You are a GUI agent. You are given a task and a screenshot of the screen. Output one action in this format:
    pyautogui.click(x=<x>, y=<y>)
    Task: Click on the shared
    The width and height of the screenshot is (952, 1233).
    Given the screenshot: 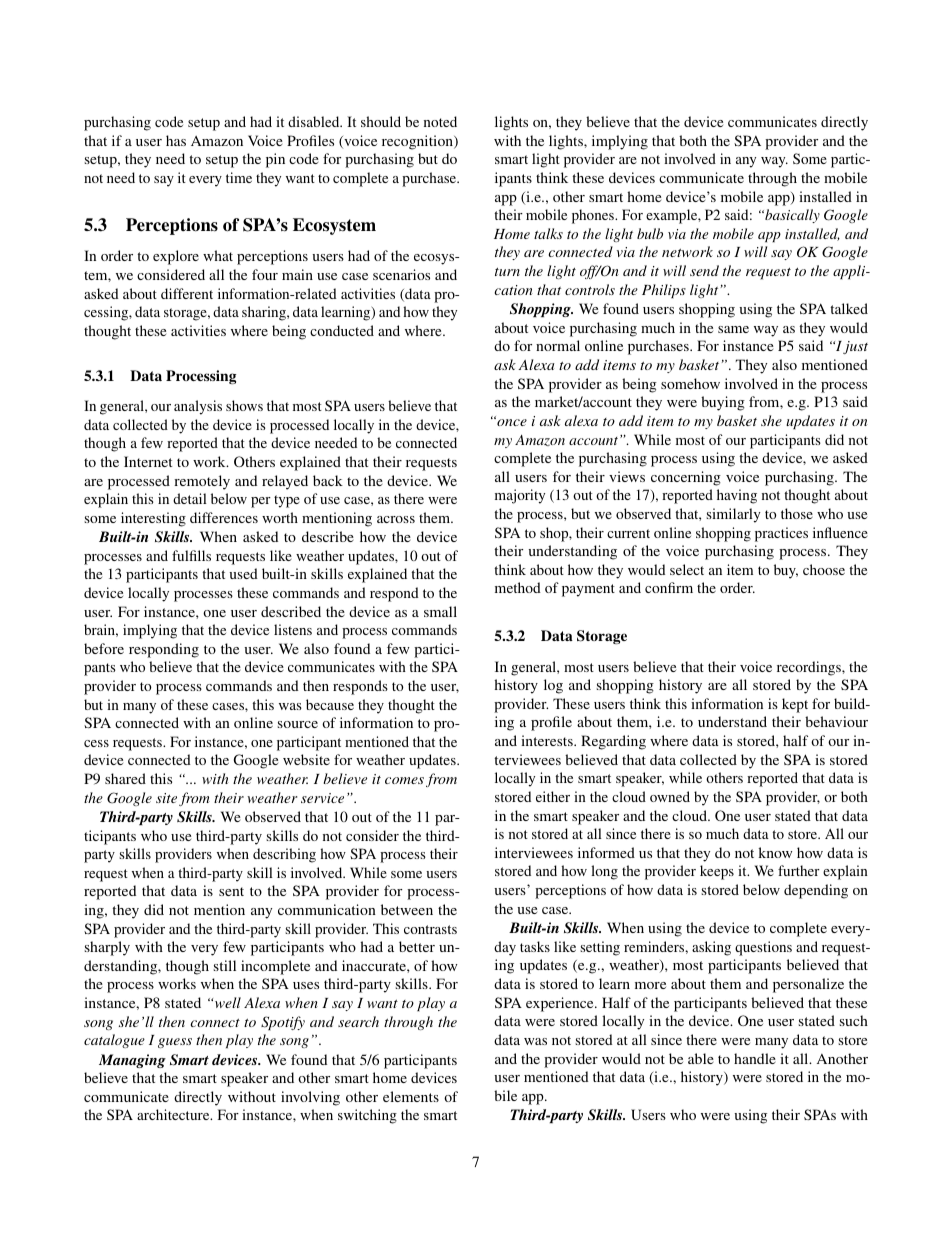 What is the action you would take?
    pyautogui.click(x=125, y=778)
